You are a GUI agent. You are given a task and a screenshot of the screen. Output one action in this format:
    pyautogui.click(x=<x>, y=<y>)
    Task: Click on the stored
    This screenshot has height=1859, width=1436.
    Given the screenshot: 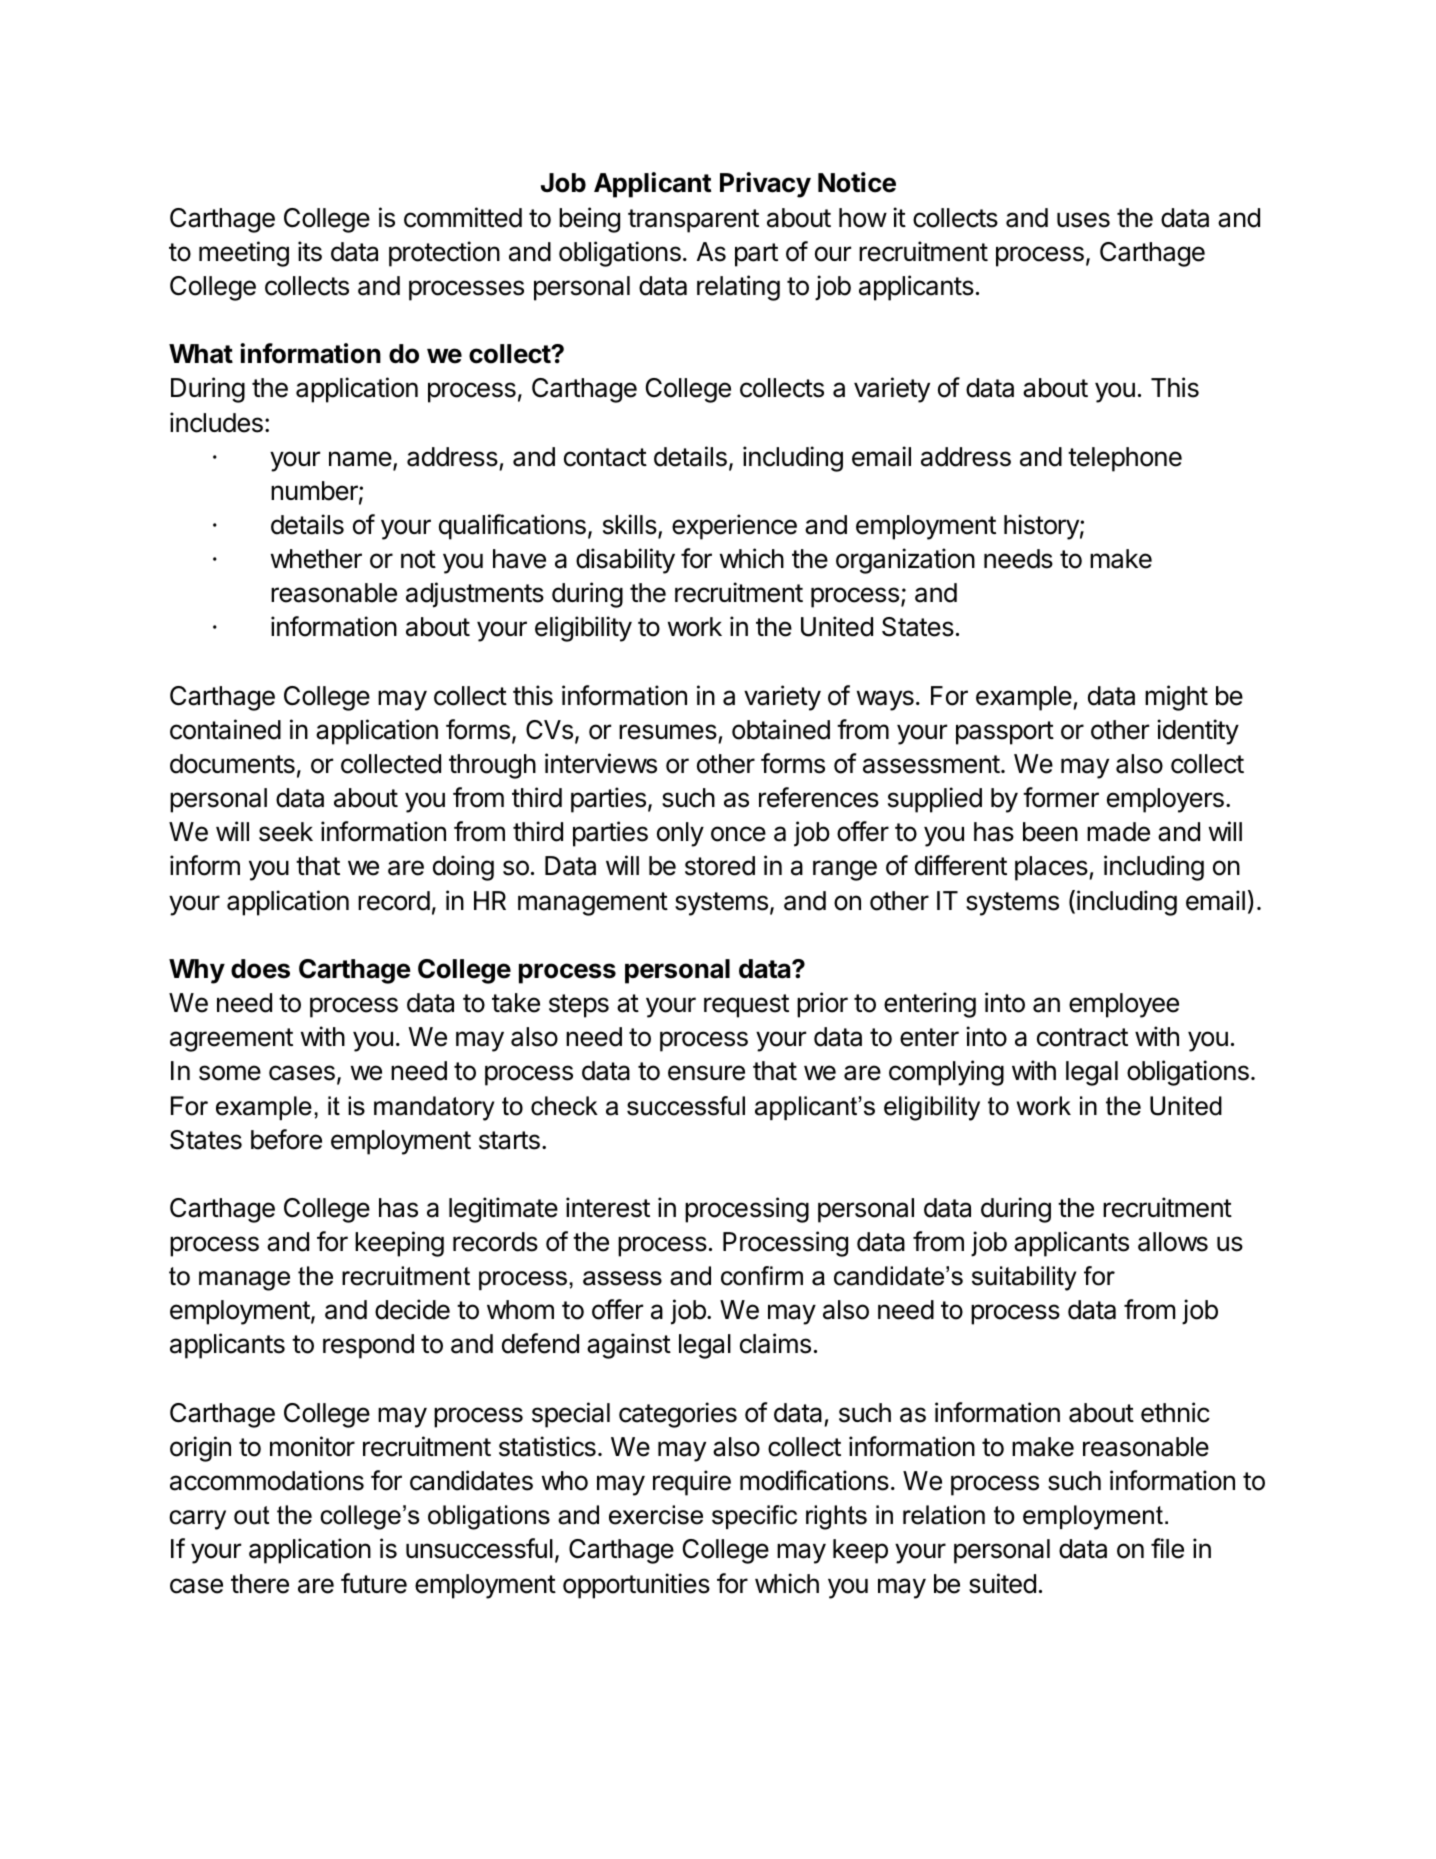 What is the action you would take?
    pyautogui.click(x=720, y=866)
